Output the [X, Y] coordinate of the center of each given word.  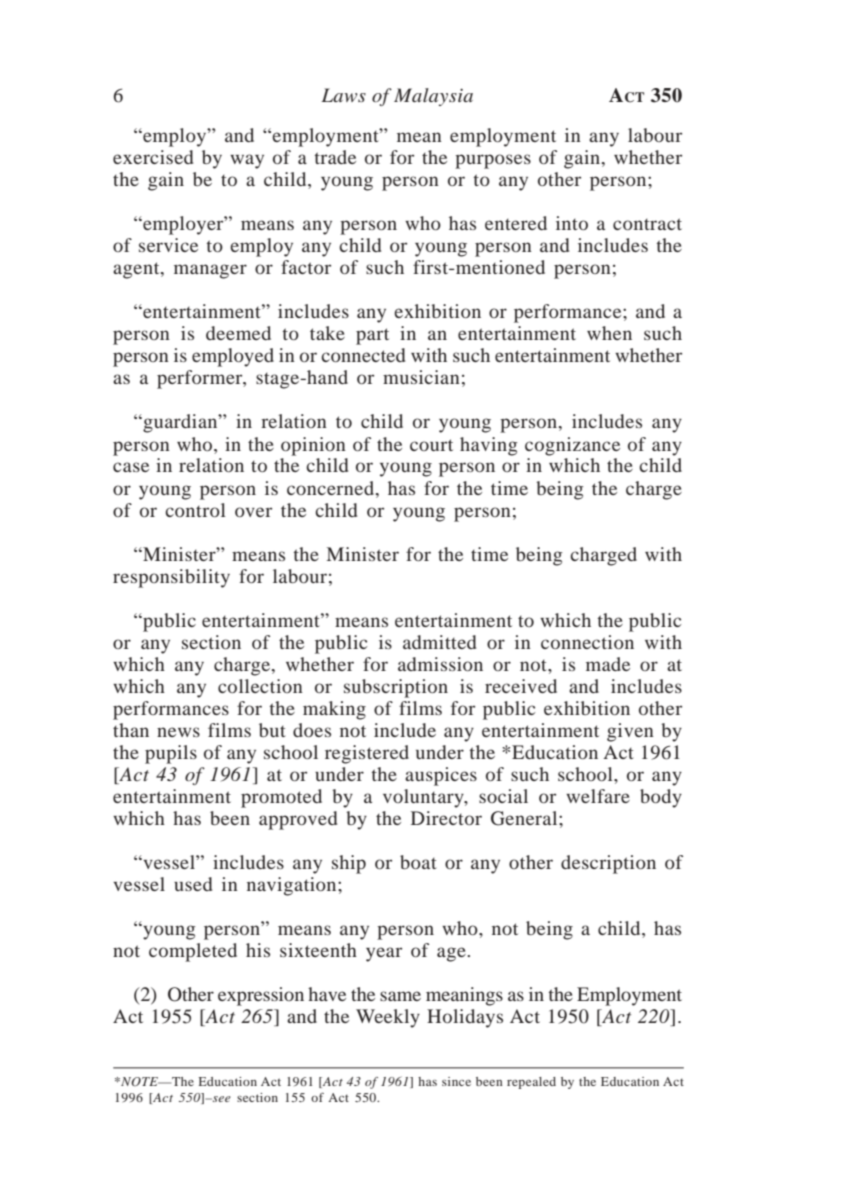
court [431, 445]
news [178, 732]
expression [261, 996]
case [131, 467]
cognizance [572, 446]
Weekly [388, 1018]
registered [367, 754]
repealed [531, 1083]
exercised [153, 157]
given [630, 732]
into [572, 223]
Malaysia [433, 97]
